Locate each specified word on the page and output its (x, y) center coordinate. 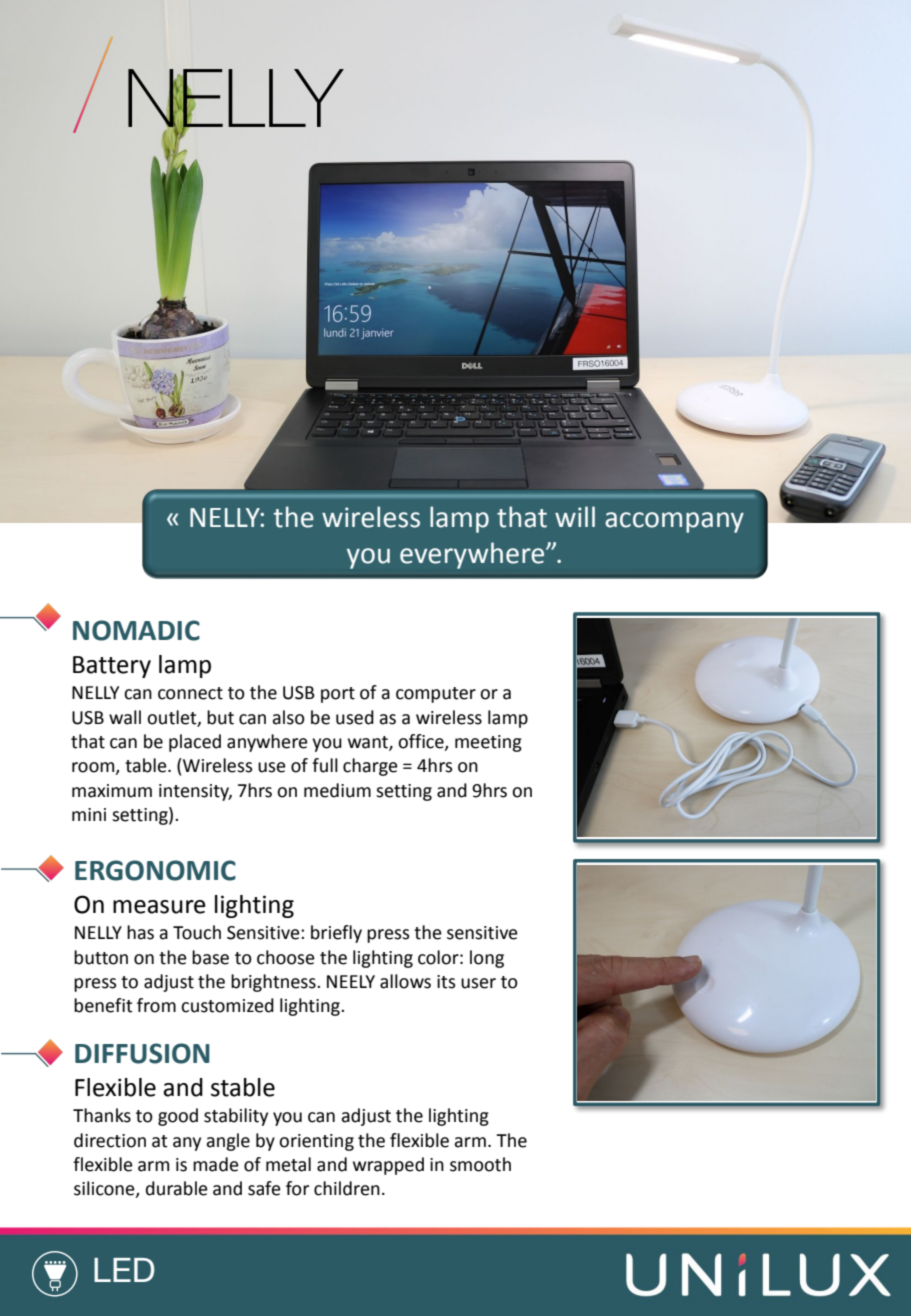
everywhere (473, 555)
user (478, 983)
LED (124, 1270)
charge (370, 767)
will (575, 516)
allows (405, 981)
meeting (488, 743)
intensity (195, 792)
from (156, 1005)
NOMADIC (136, 630)
